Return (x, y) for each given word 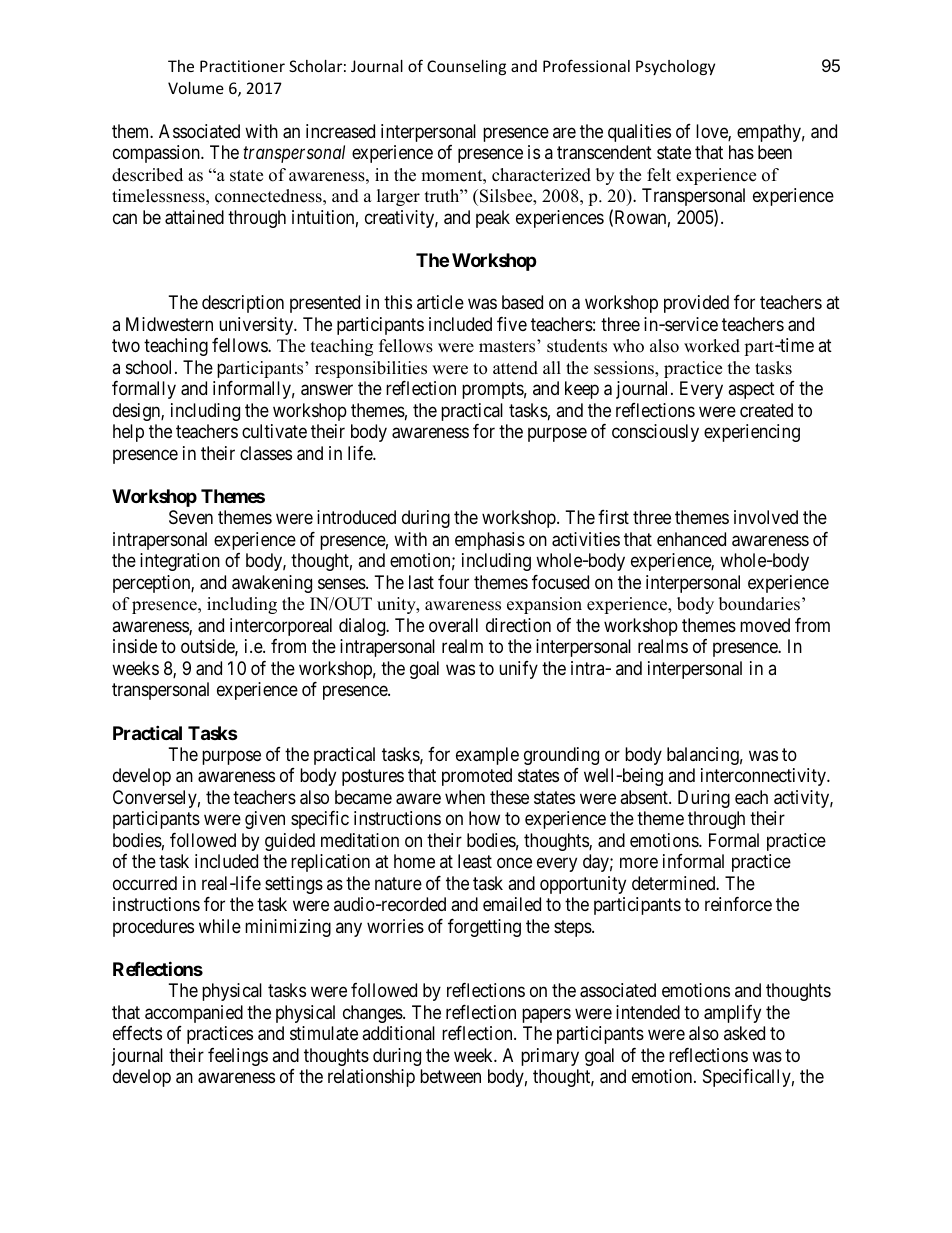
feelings (238, 1057)
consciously (655, 433)
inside (135, 646)
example (487, 756)
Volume (196, 88)
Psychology (675, 67)
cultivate (274, 431)
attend (515, 368)
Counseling (466, 67)
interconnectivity (765, 777)
